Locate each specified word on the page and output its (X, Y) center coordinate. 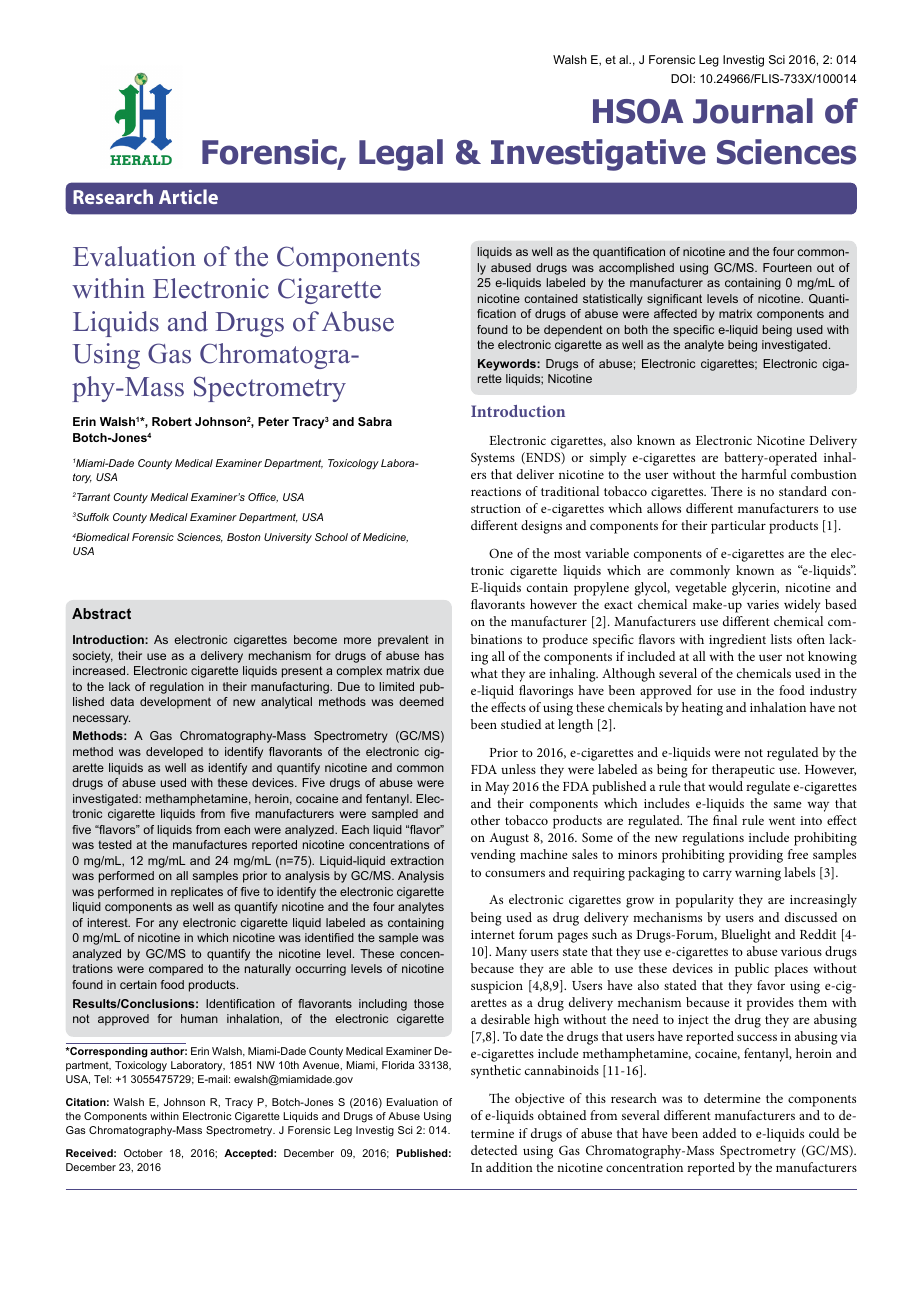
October (143, 1153)
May (497, 788)
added (720, 1133)
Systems (493, 459)
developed (174, 753)
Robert (172, 421)
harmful (764, 474)
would (725, 786)
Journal (753, 111)
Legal (401, 155)
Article (188, 196)
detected (494, 1150)
